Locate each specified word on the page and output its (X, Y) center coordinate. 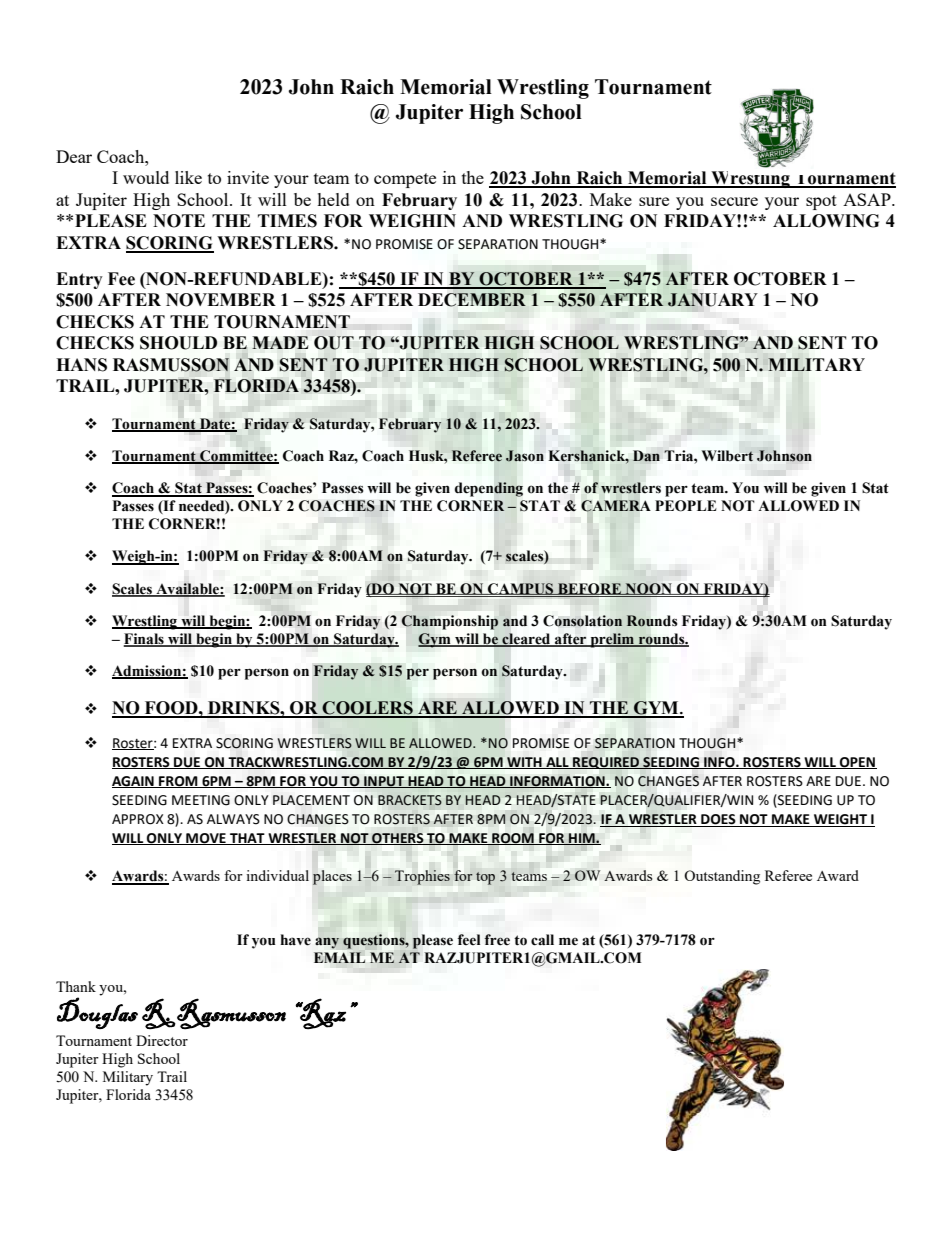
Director (162, 1040)
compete (405, 180)
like (188, 177)
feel (468, 940)
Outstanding (722, 877)
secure (734, 201)
